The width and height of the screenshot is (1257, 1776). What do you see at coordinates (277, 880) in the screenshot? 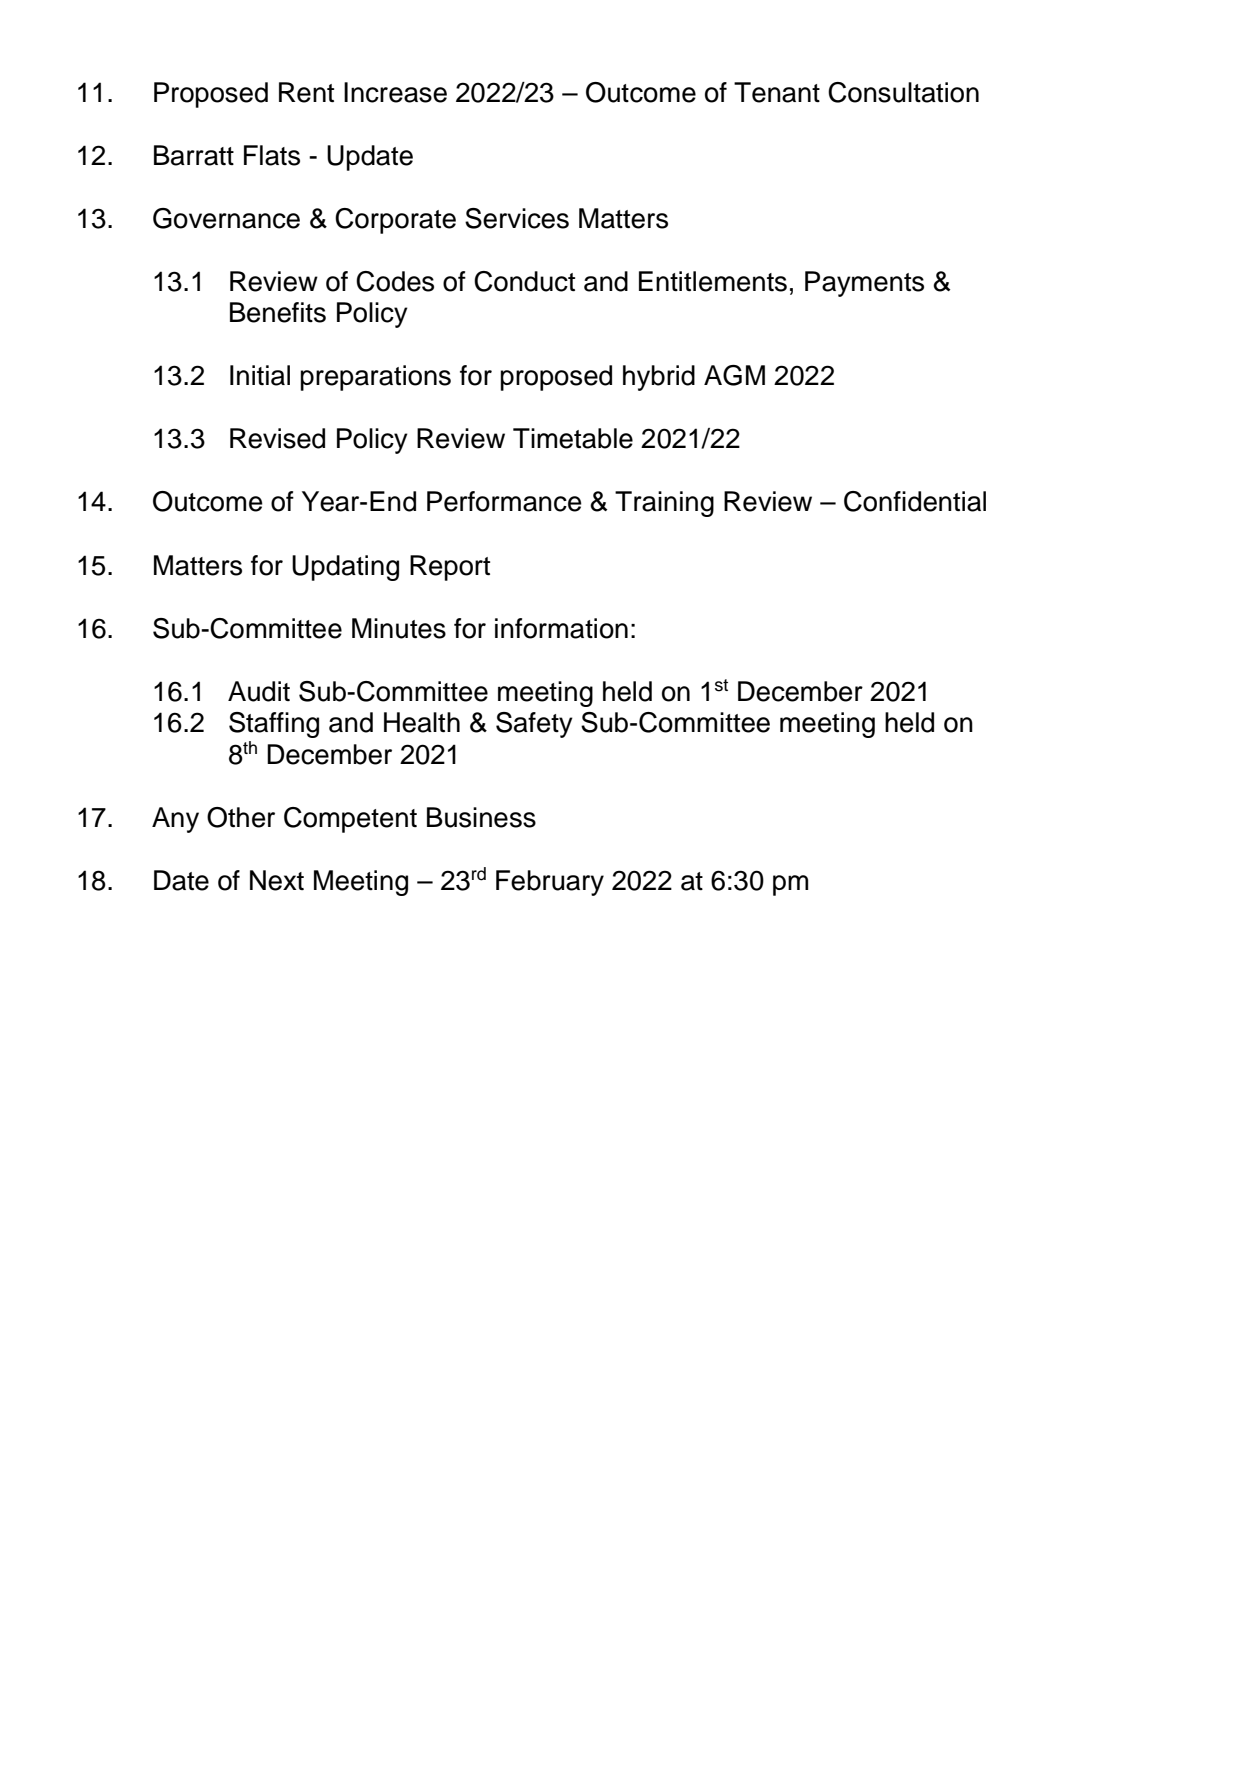
I see `Next` at bounding box center [277, 880].
